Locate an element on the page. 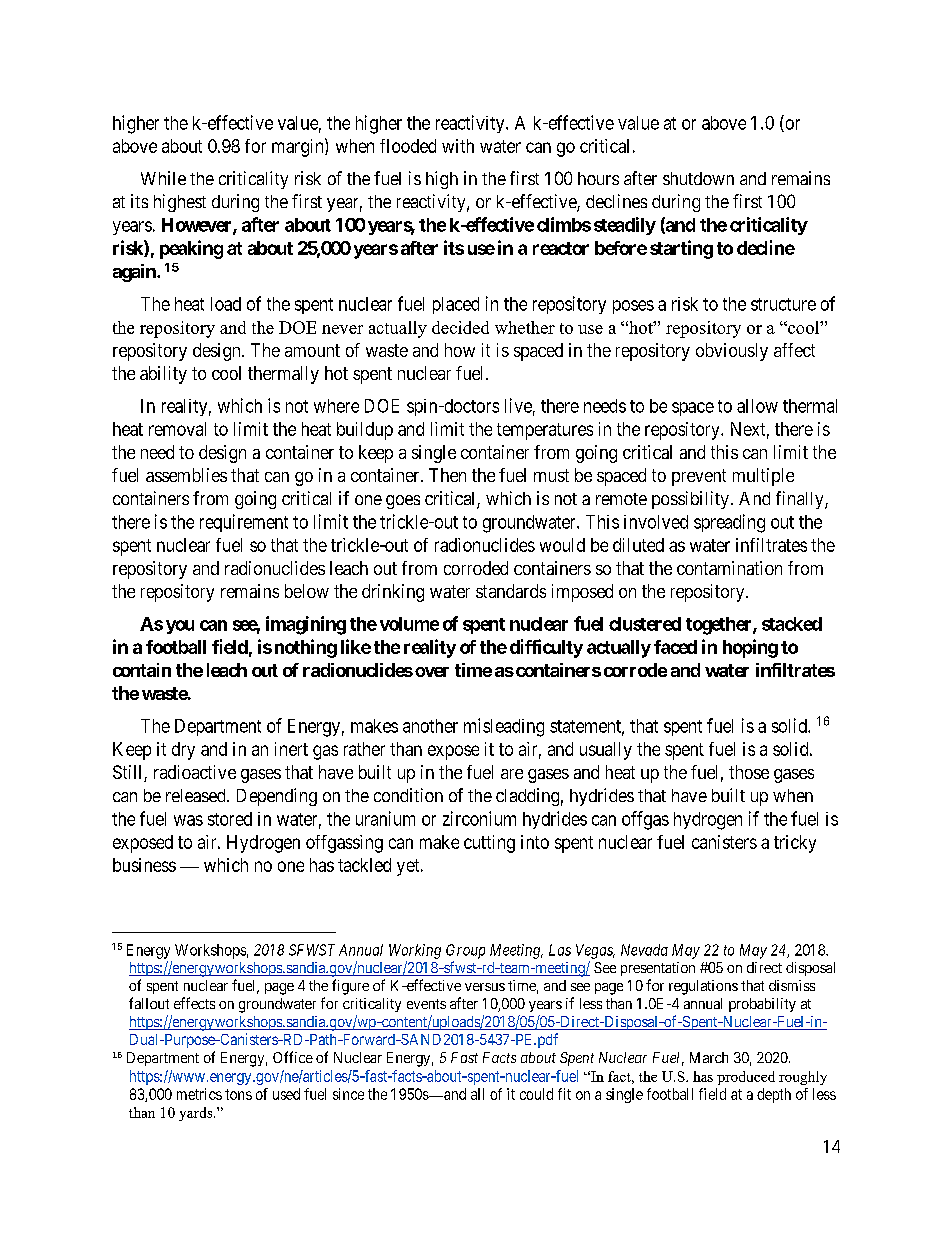  produced is located at coordinates (746, 1078).
